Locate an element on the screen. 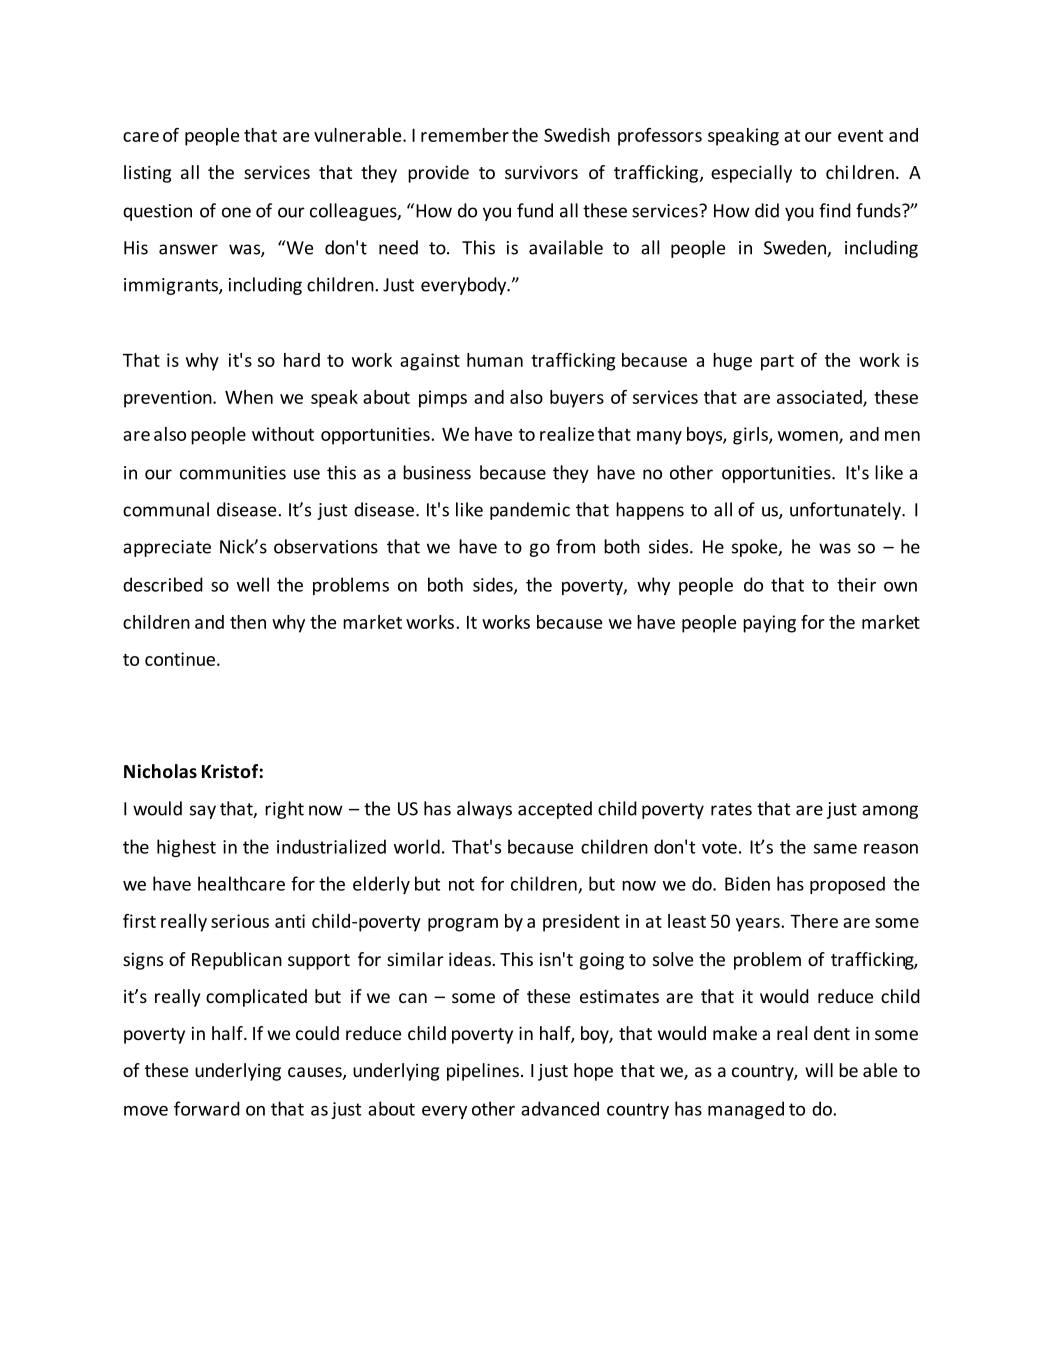 The width and height of the screenshot is (1042, 1348). especially is located at coordinates (751, 174).
